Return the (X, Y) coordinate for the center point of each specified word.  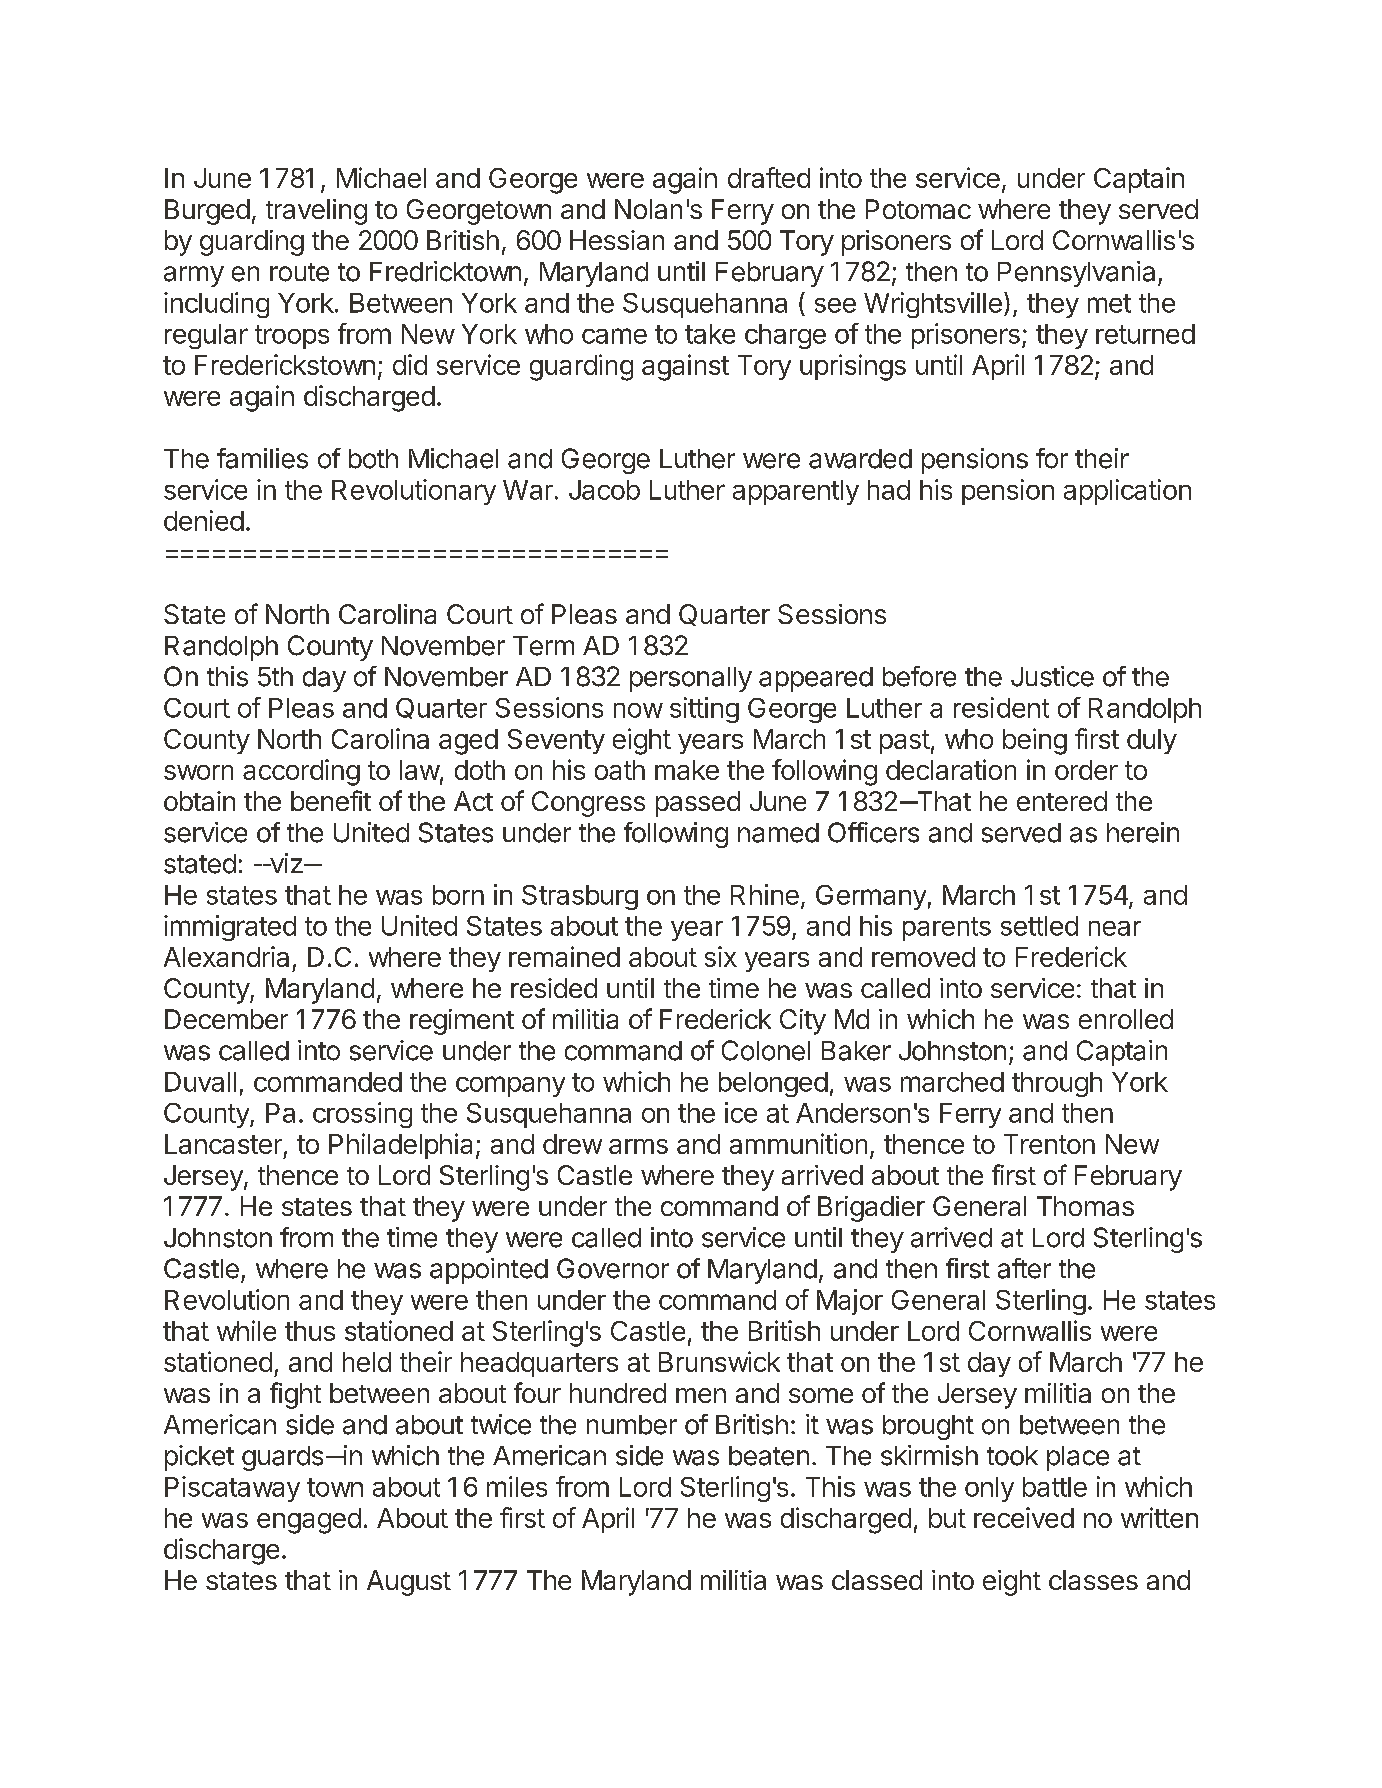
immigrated (230, 928)
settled (1039, 926)
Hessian (617, 240)
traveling (316, 212)
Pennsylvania (1076, 274)
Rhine (765, 894)
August (409, 1583)
